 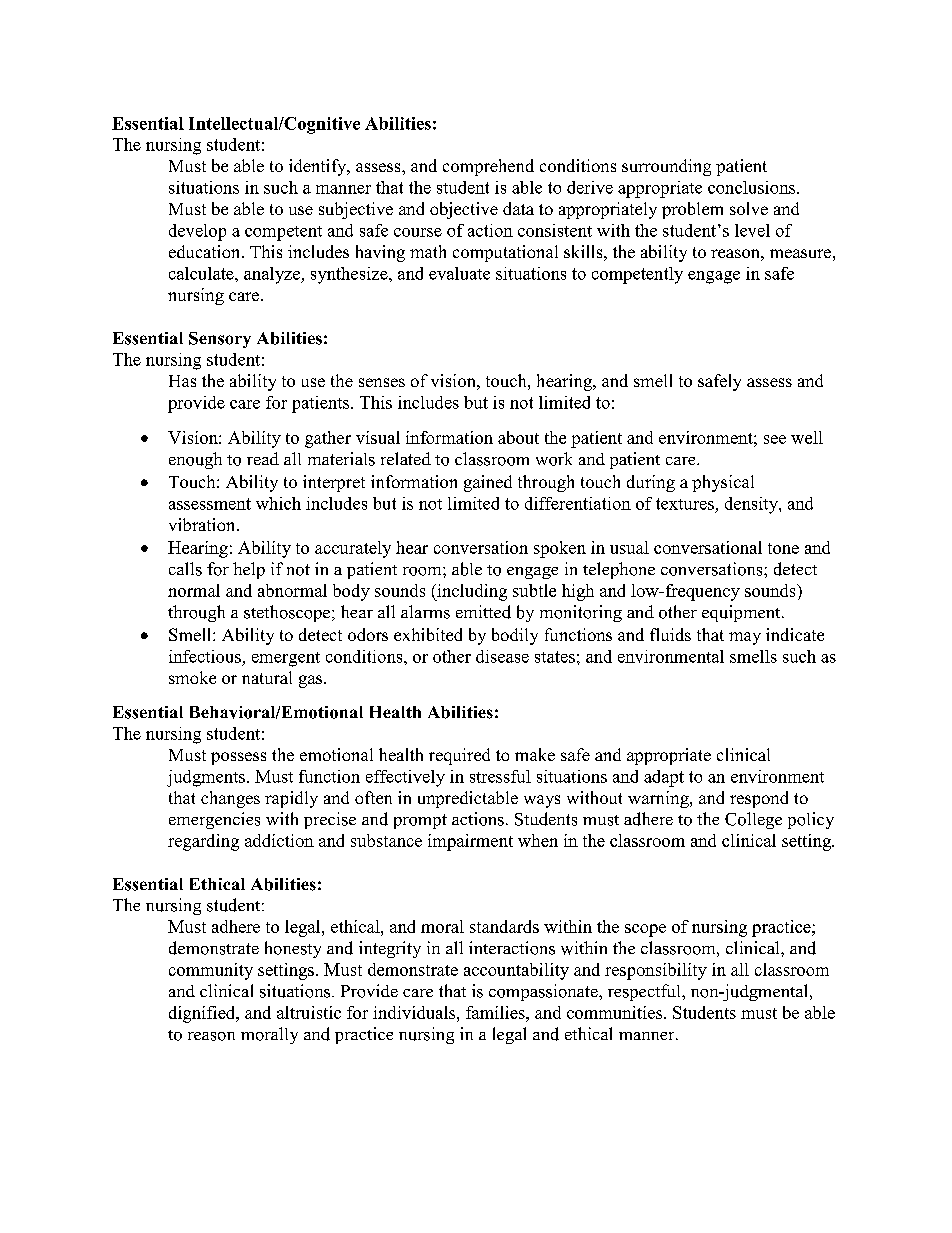 I want to click on community, so click(x=211, y=971).
